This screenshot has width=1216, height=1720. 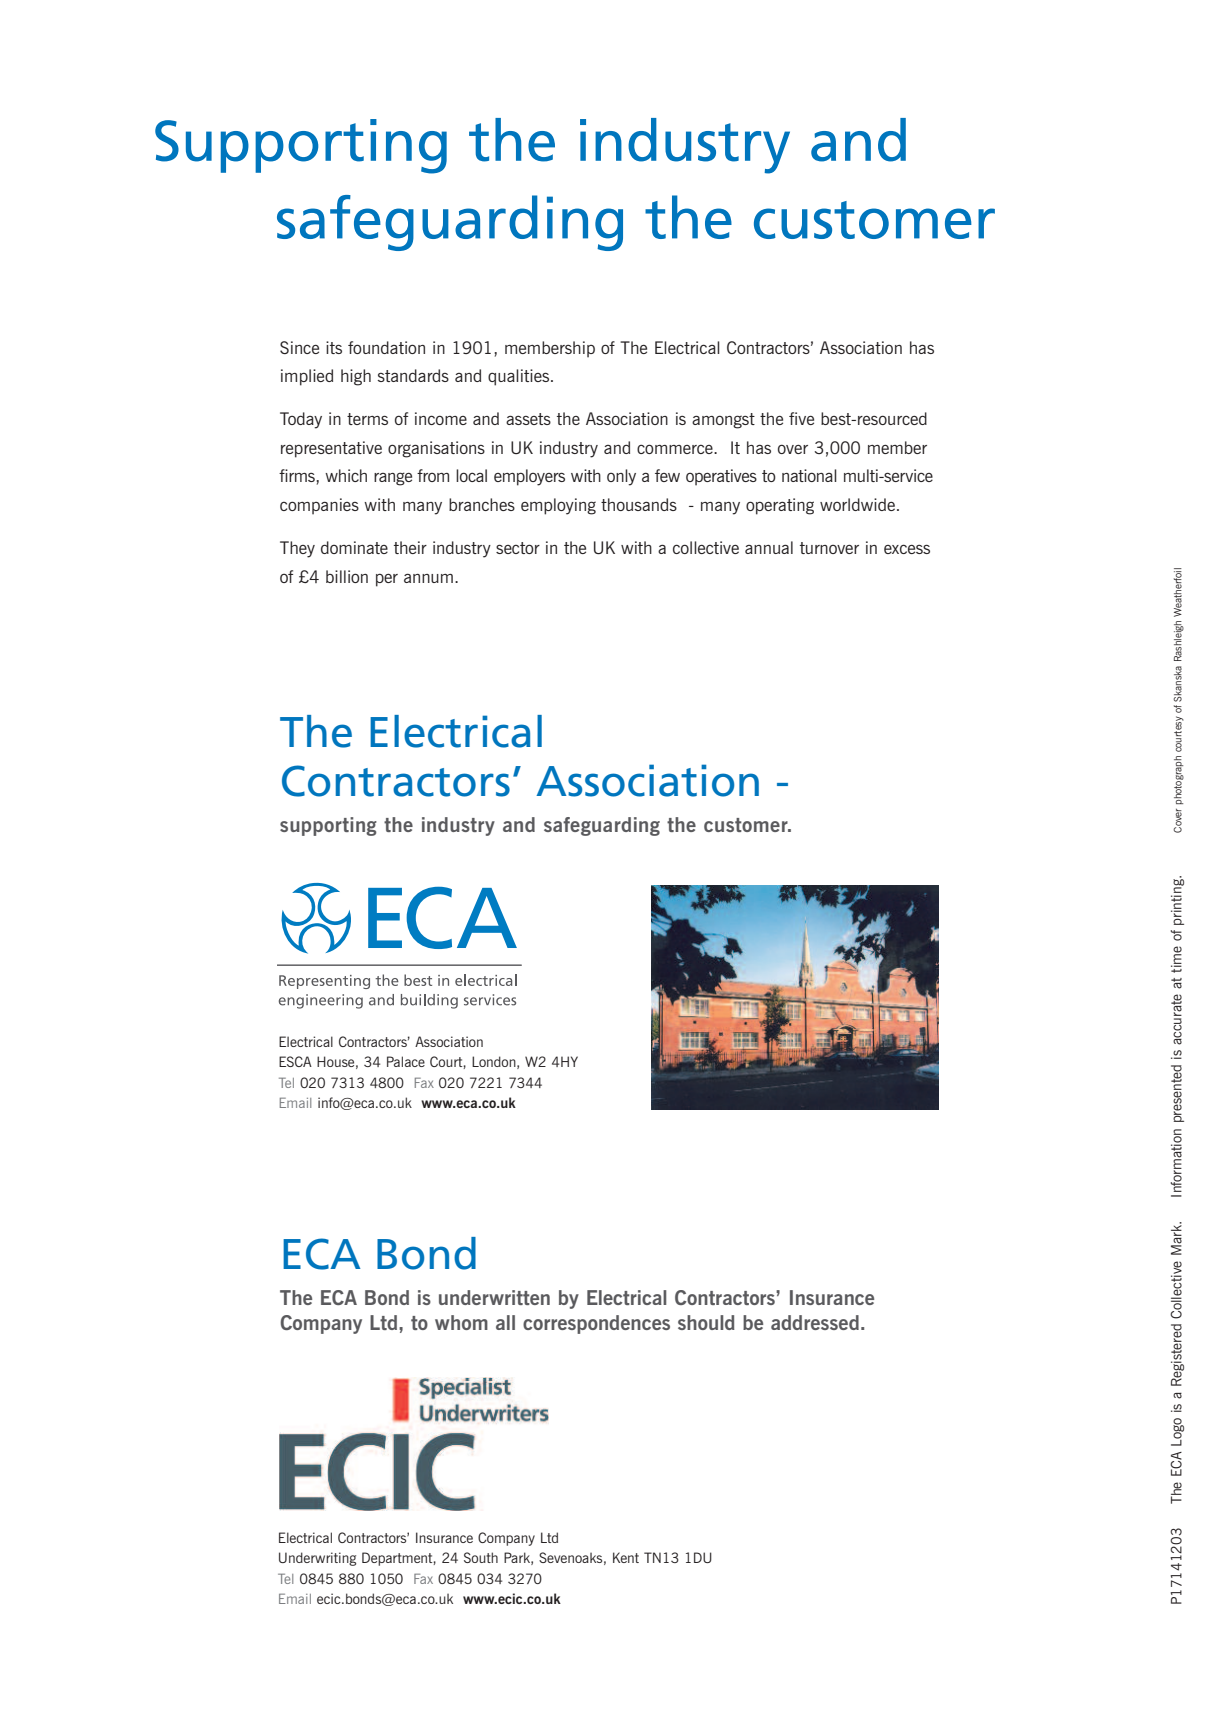 What do you see at coordinates (317, 1559) in the screenshot?
I see `Underwriting` at bounding box center [317, 1559].
